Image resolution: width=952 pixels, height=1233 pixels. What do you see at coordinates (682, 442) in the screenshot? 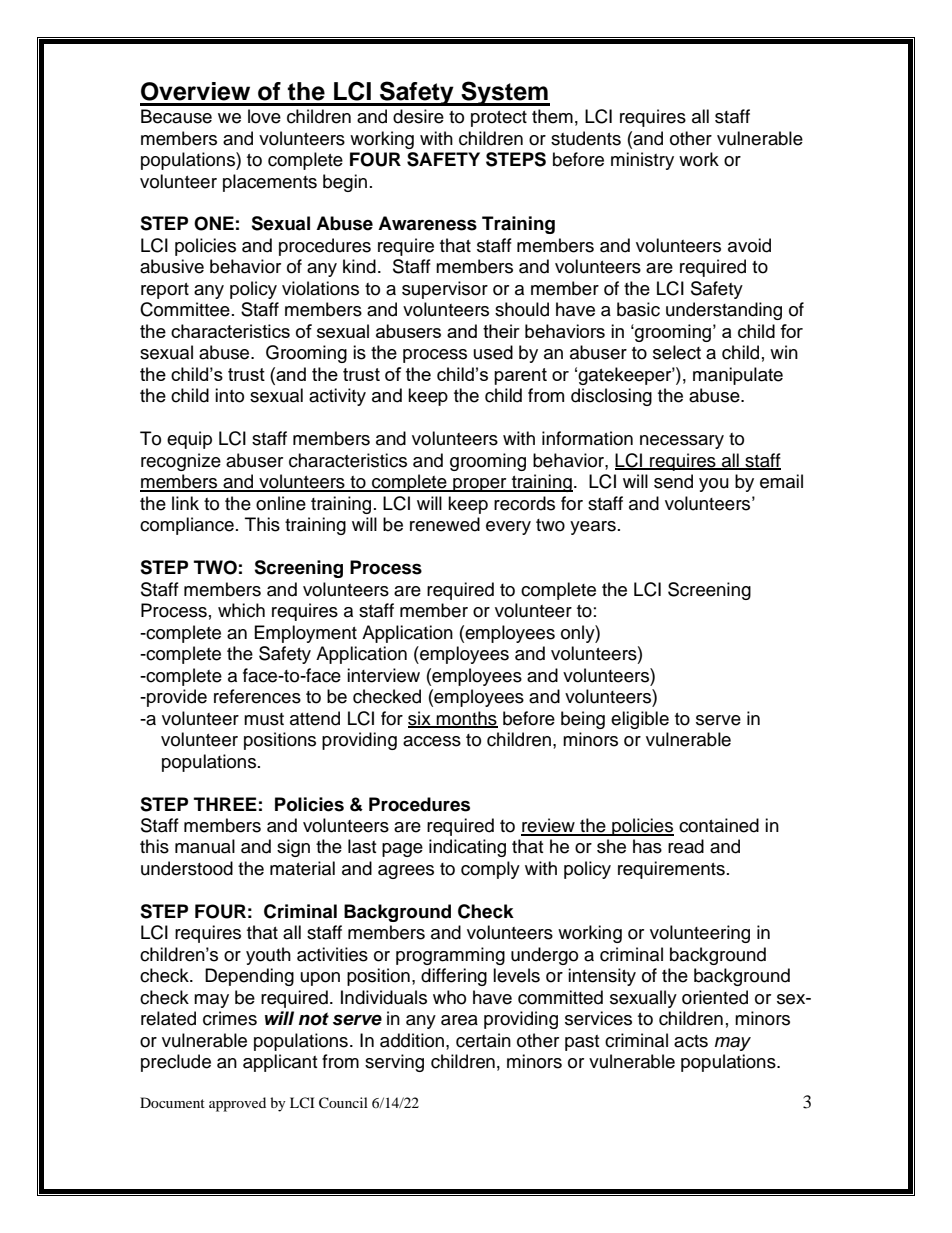
I see `necessary` at bounding box center [682, 442].
